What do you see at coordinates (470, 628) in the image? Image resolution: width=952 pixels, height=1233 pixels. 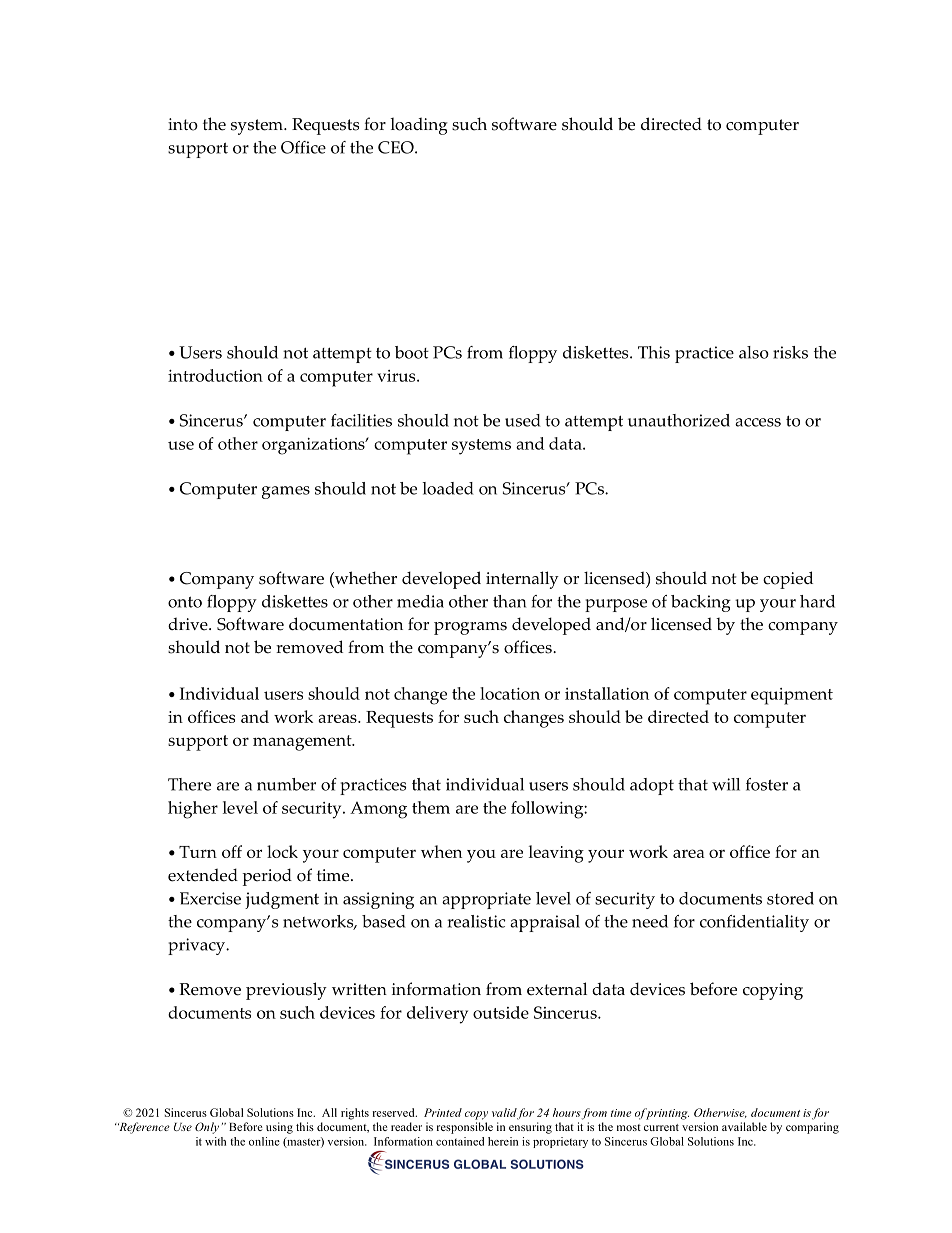 I see `programs` at bounding box center [470, 628].
